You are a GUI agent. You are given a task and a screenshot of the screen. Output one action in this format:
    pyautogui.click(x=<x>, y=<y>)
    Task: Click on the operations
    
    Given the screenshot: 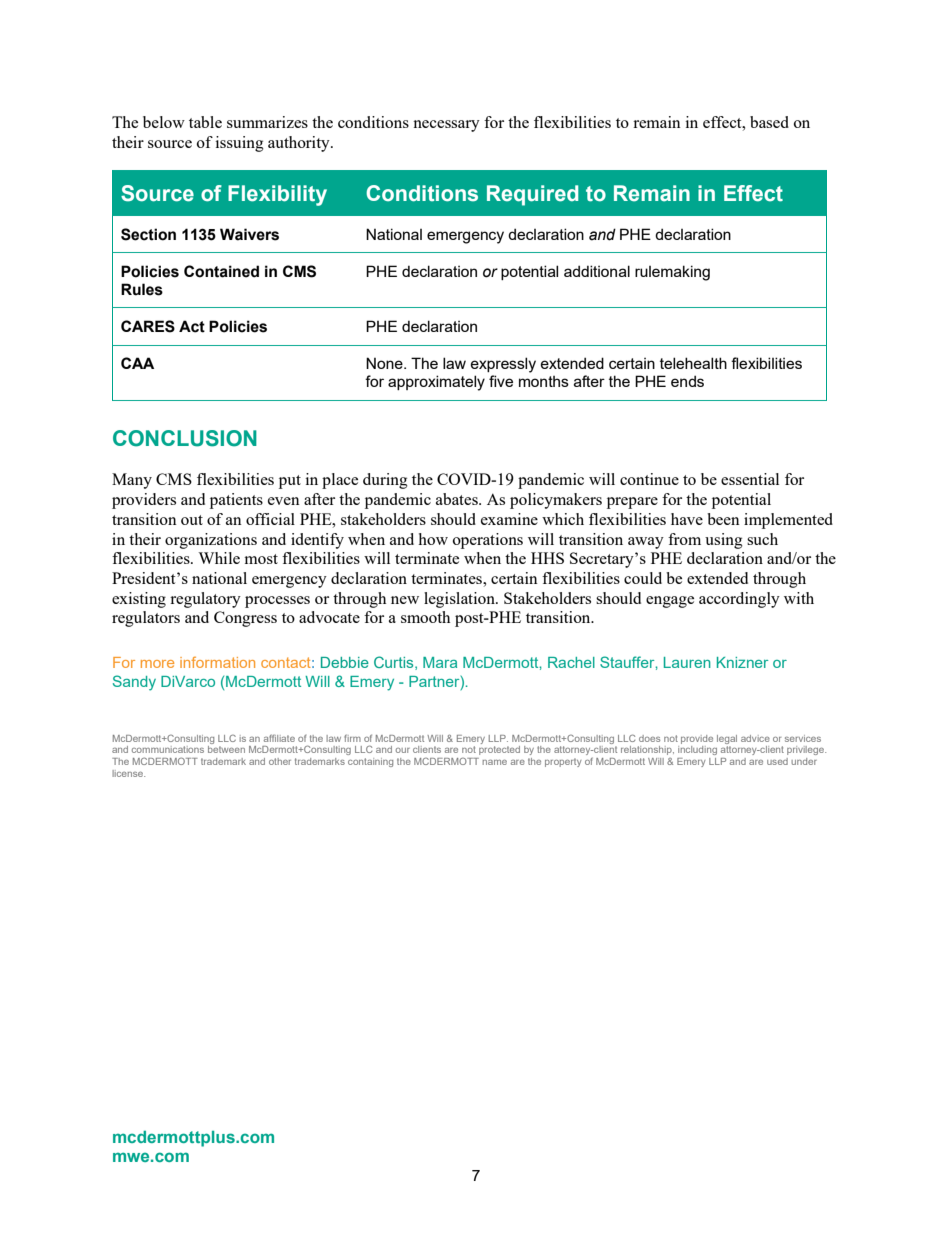 What is the action you would take?
    pyautogui.click(x=488, y=541)
